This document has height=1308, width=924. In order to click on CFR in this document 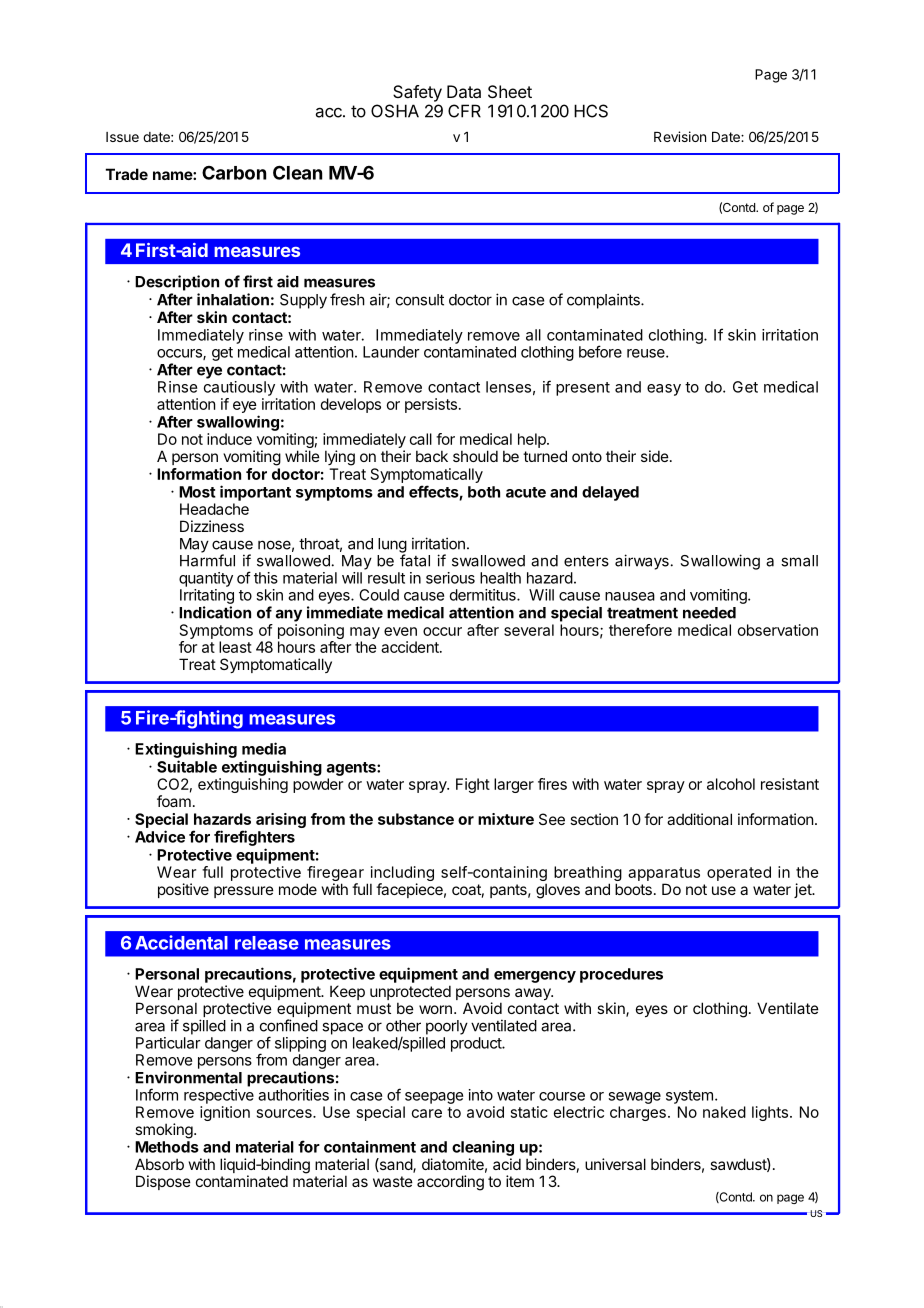, I will do `click(464, 111)`.
